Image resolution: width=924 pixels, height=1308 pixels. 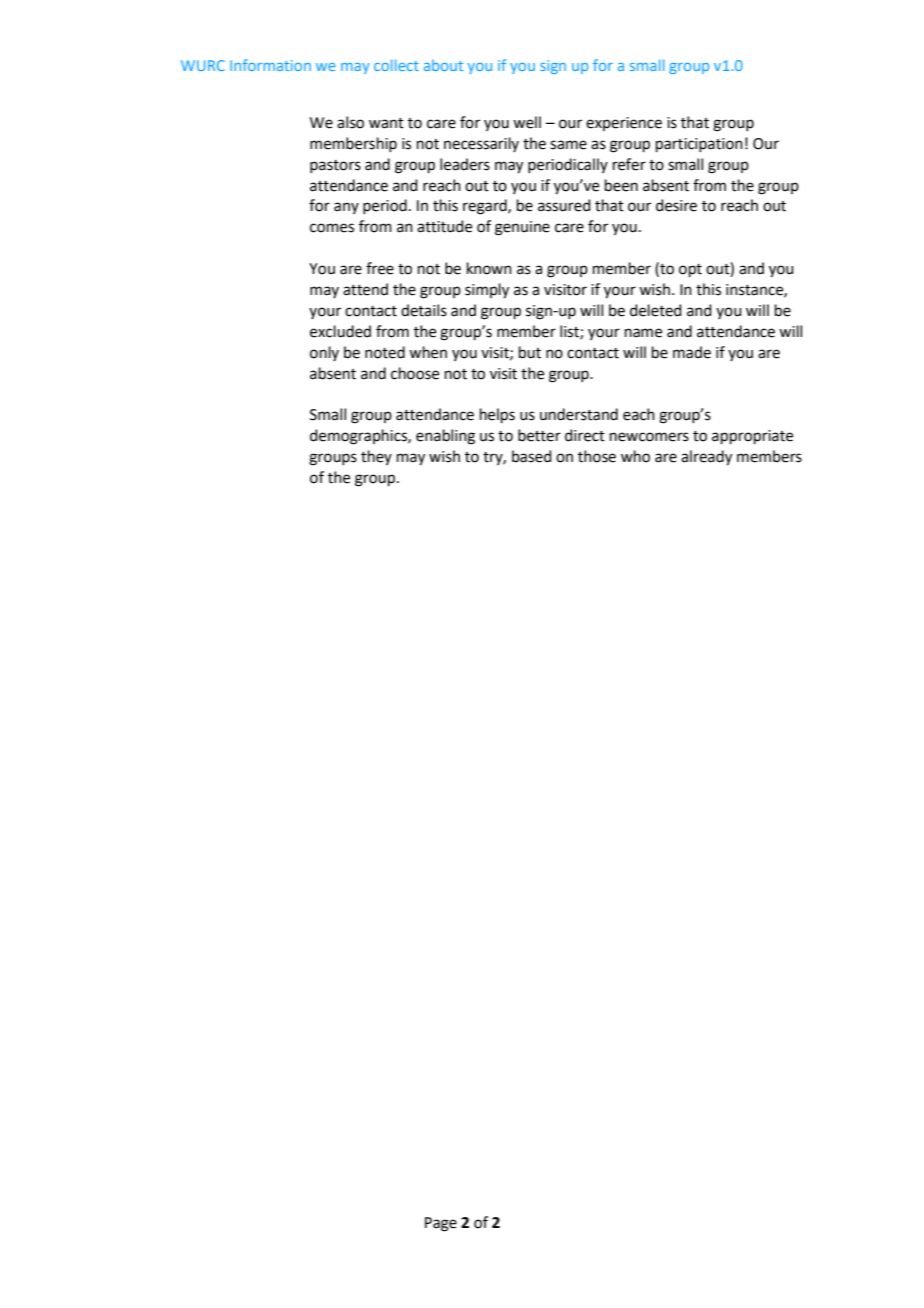 What do you see at coordinates (532, 456) in the screenshot?
I see `based` at bounding box center [532, 456].
